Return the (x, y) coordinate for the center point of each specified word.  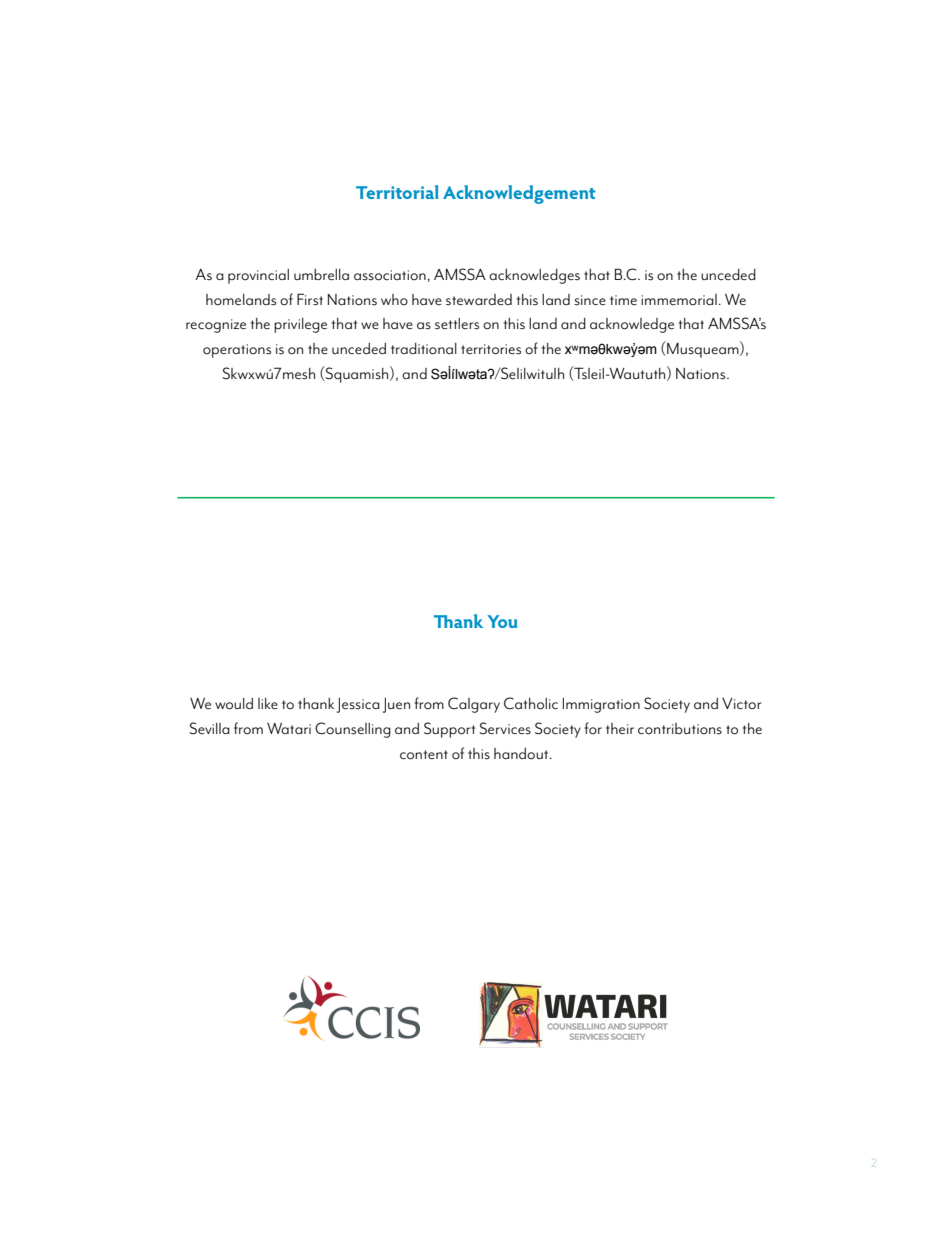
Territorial (397, 192)
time (623, 300)
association (390, 275)
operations (237, 351)
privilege (300, 325)
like (268, 703)
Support (449, 730)
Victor (741, 704)
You (502, 621)
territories (491, 349)
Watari (289, 728)
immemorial (679, 300)
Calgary (474, 705)
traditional (424, 349)
